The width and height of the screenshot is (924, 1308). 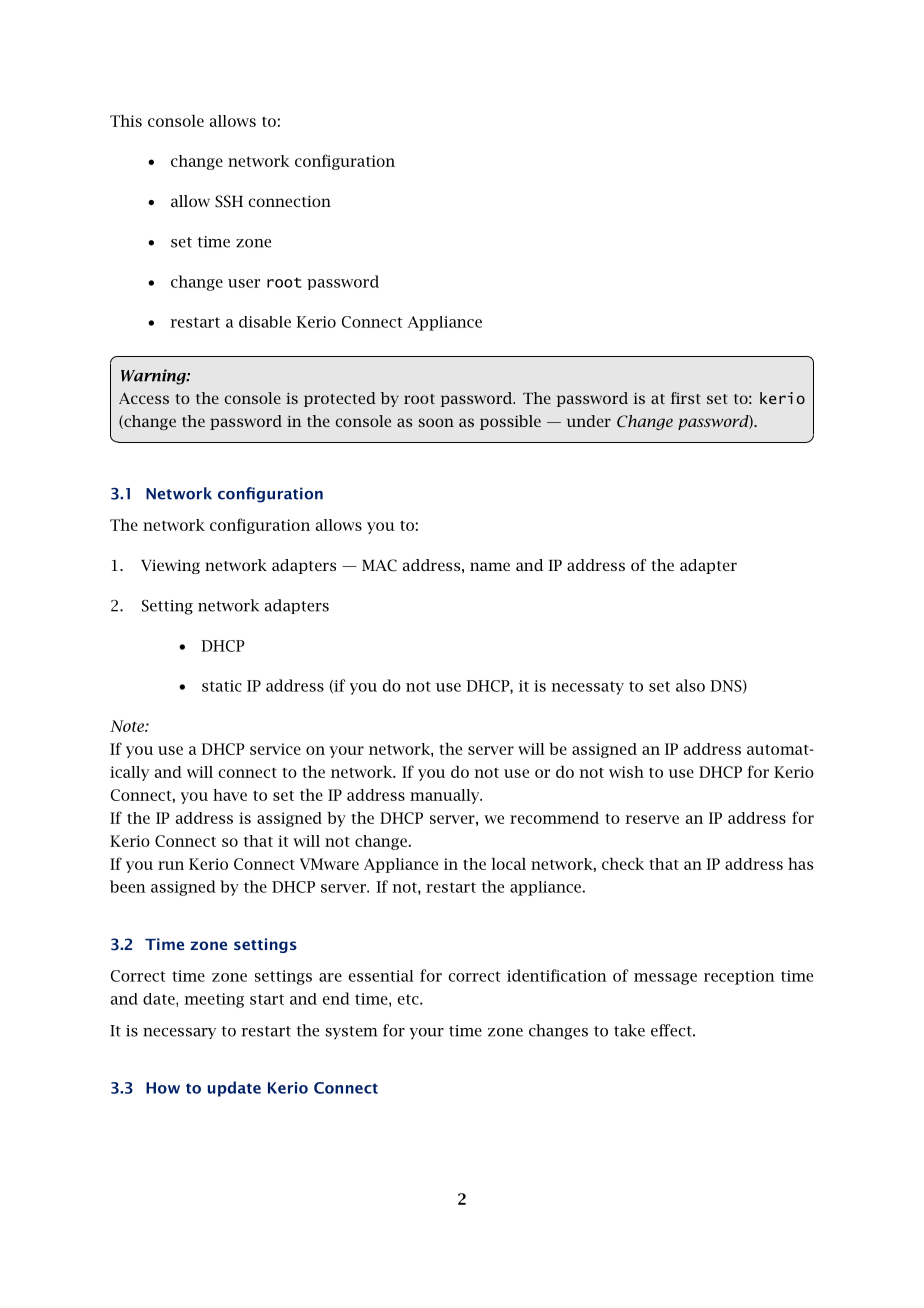 What do you see at coordinates (436, 422) in the screenshot?
I see `soon` at bounding box center [436, 422].
